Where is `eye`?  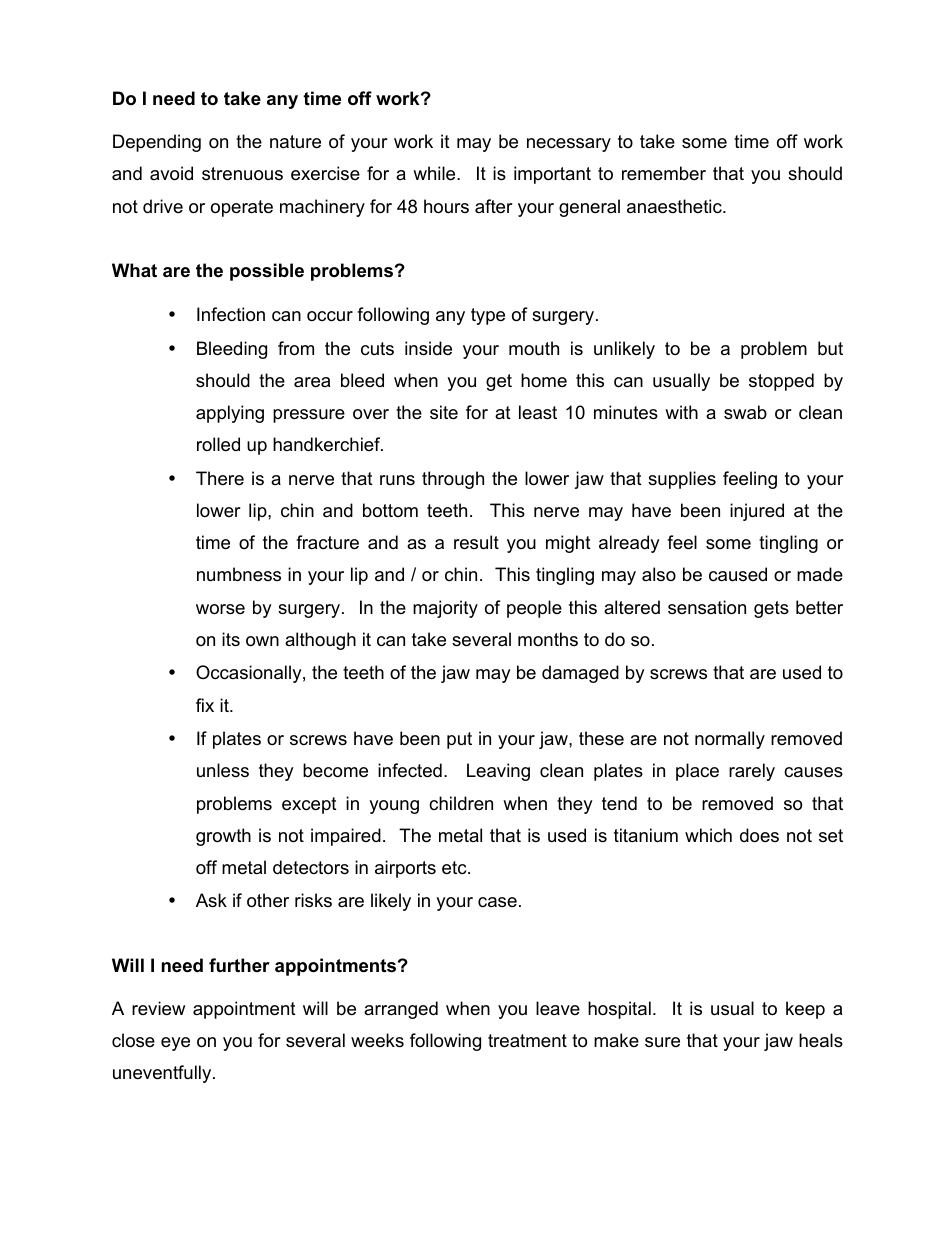
eye is located at coordinates (175, 1044).
